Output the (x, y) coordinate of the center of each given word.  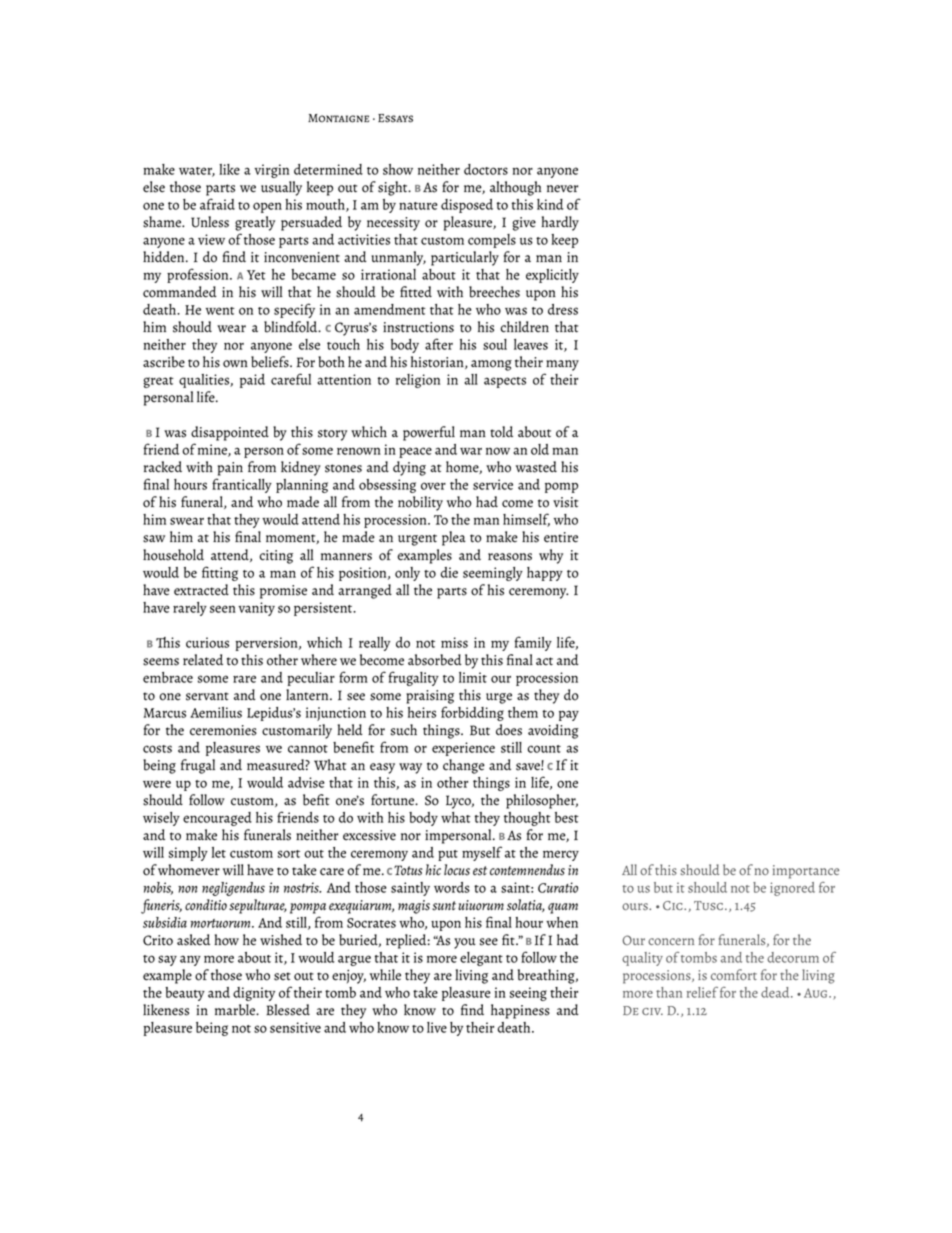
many (562, 365)
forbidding (472, 713)
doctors (486, 169)
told (501, 432)
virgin (271, 171)
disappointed (230, 433)
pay (569, 716)
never (562, 189)
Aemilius (216, 712)
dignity (254, 994)
